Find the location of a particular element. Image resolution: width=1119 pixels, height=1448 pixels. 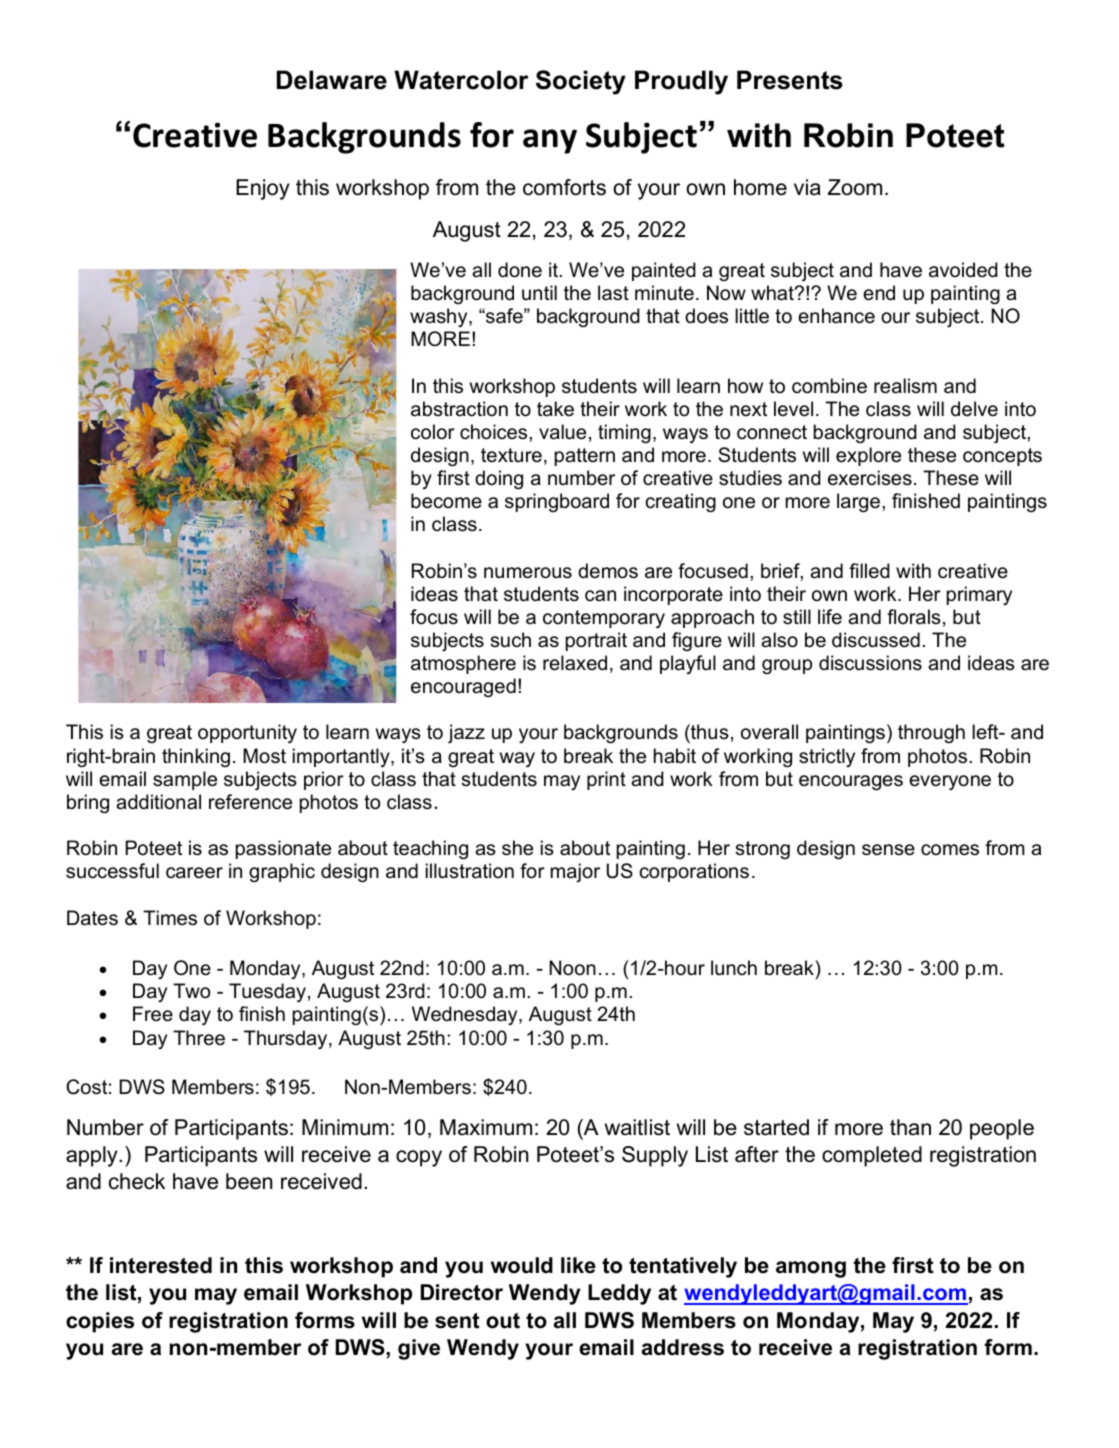

take is located at coordinates (555, 409).
